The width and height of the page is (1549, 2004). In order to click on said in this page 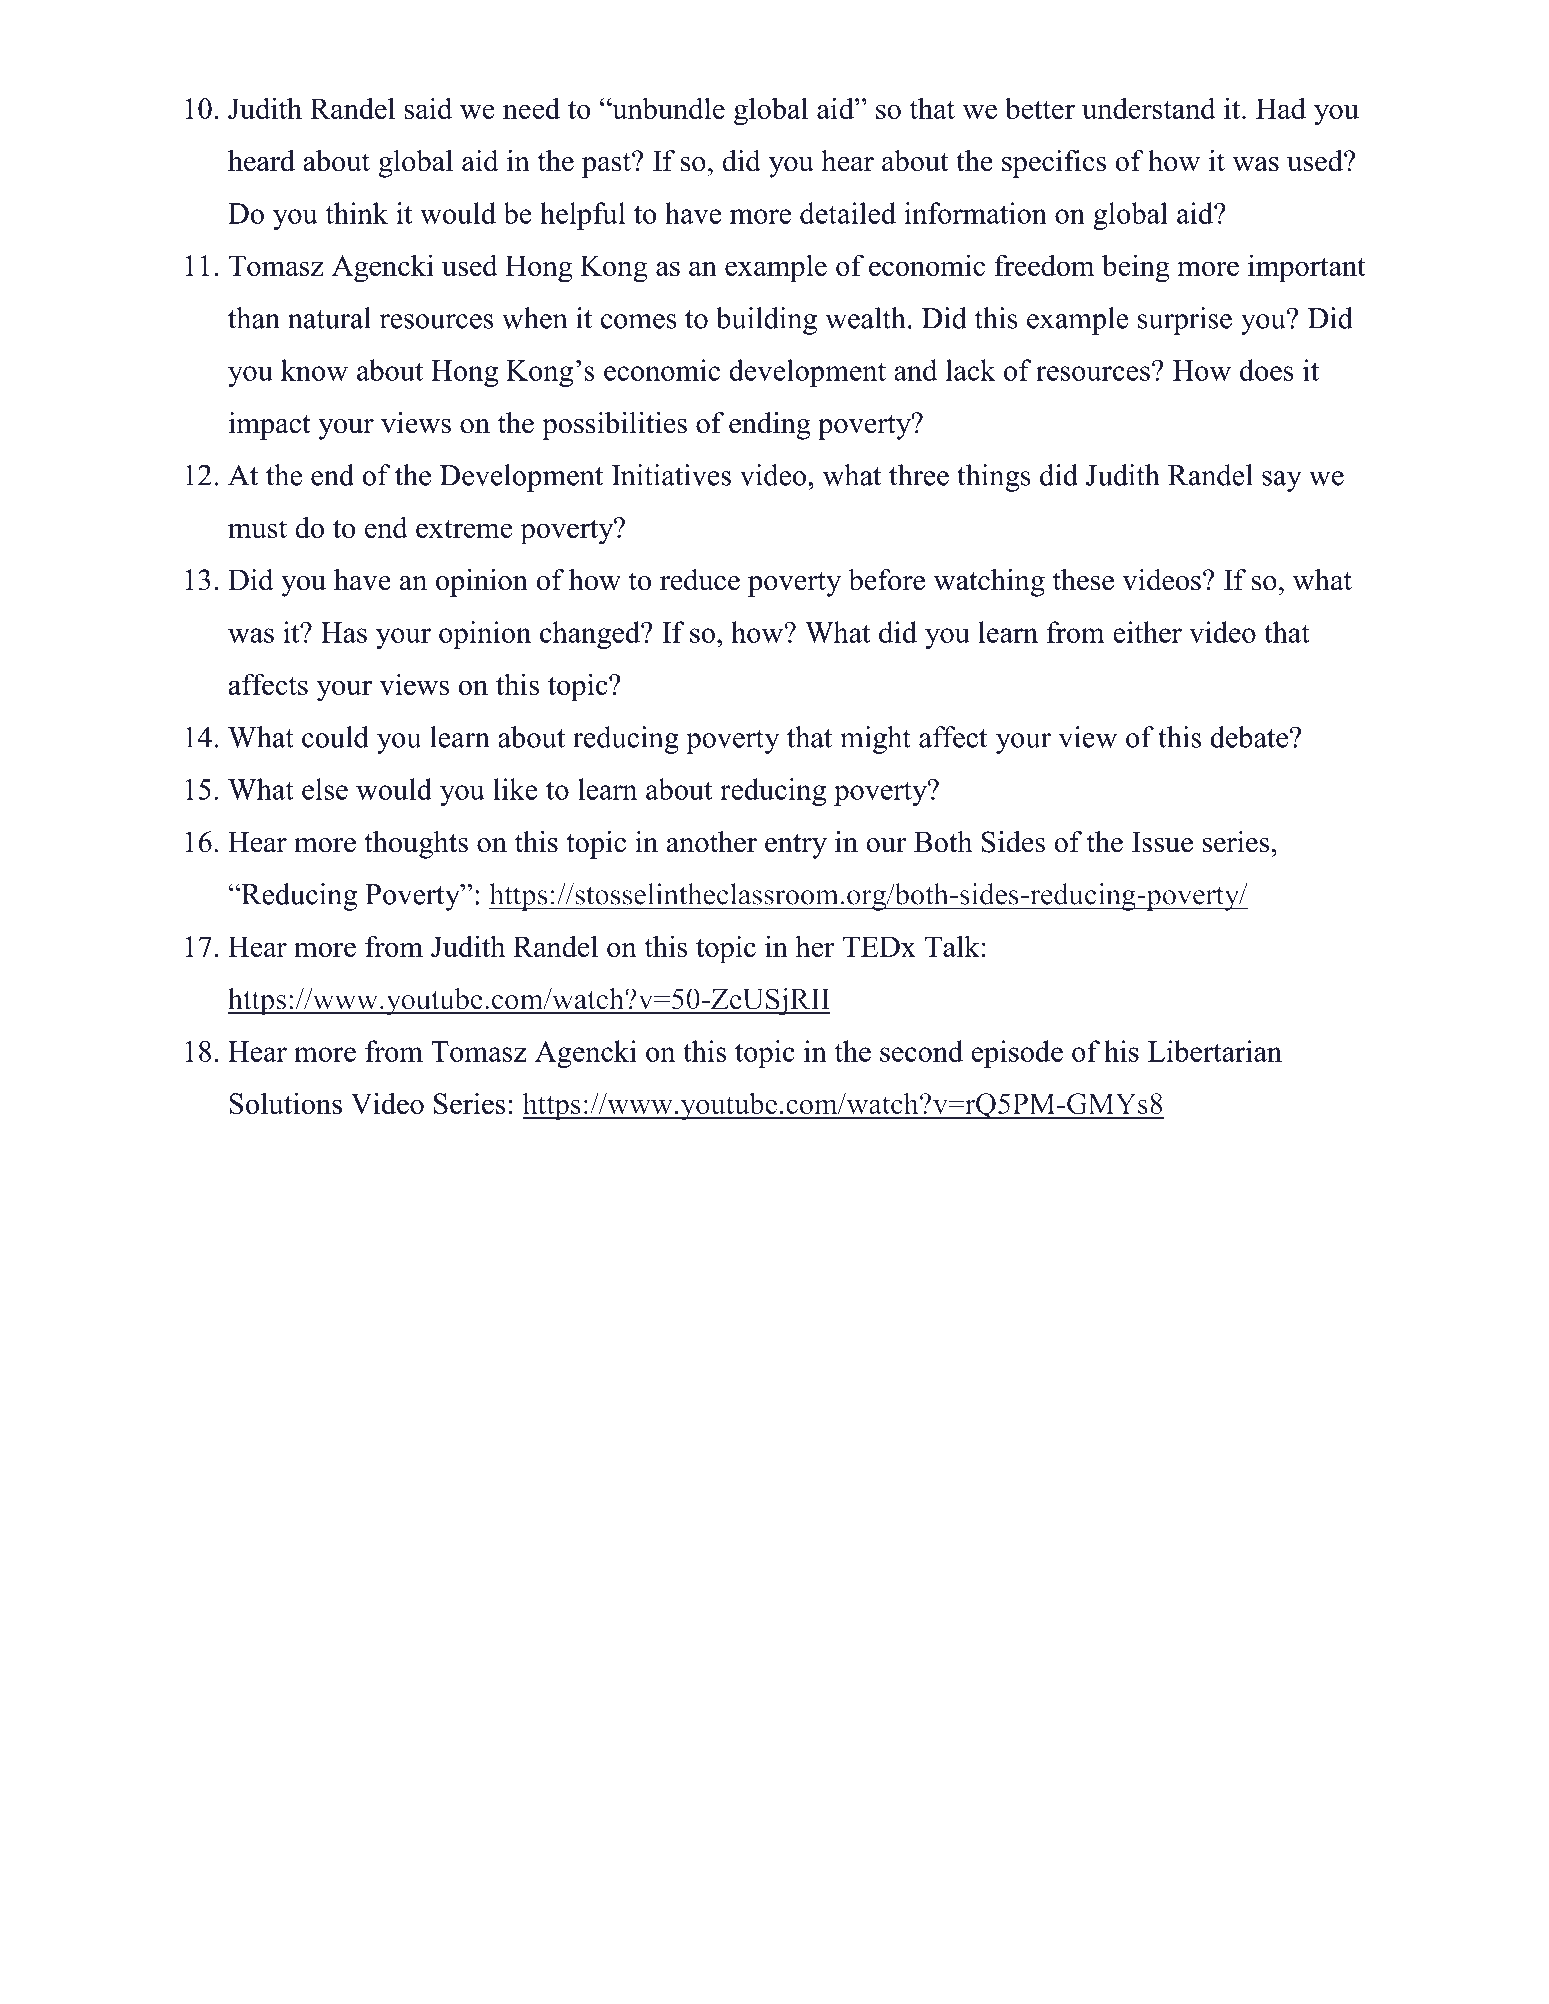, I will do `click(428, 108)`.
